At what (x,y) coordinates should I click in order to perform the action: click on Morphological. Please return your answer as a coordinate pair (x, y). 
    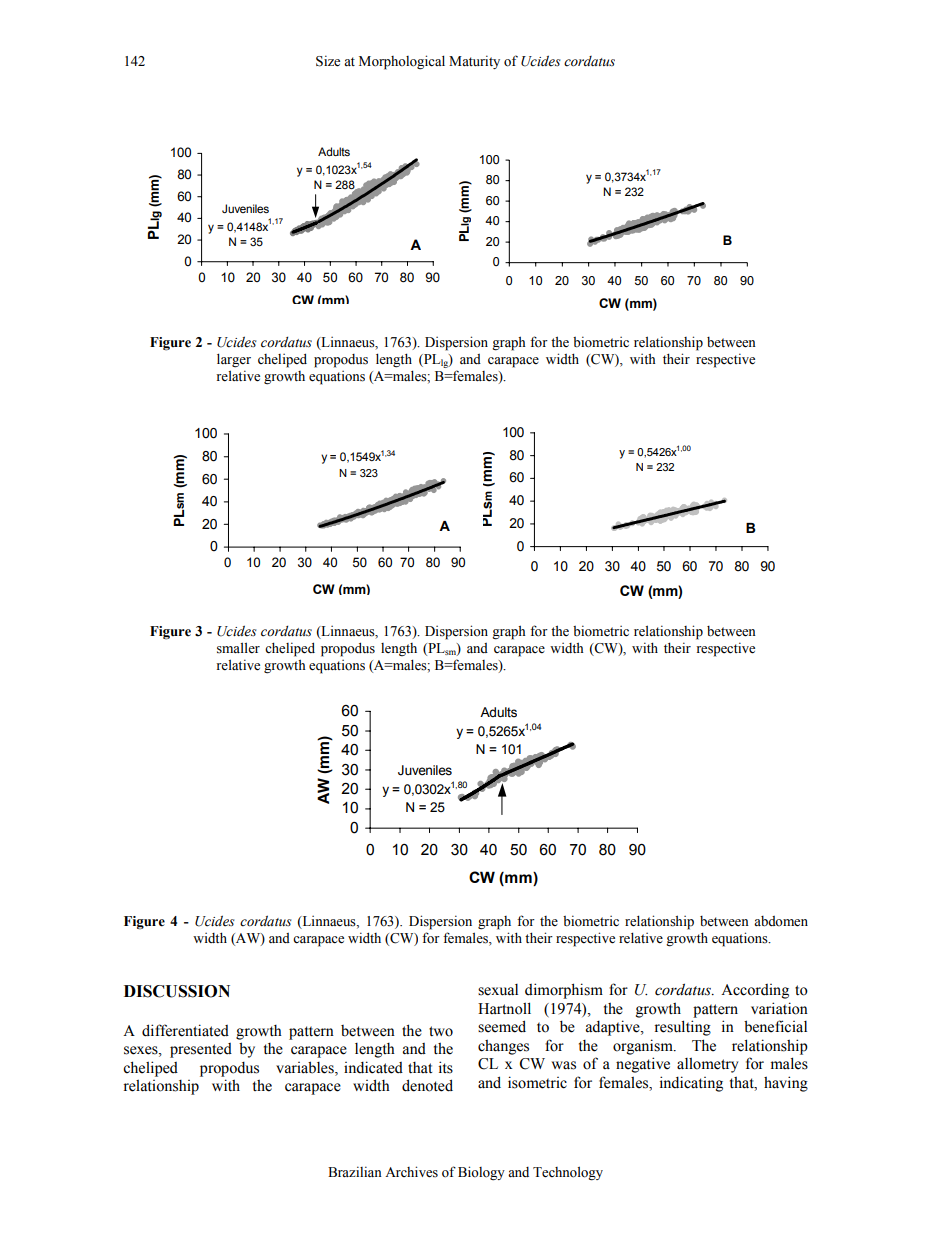
    Looking at the image, I should click on (402, 62).
